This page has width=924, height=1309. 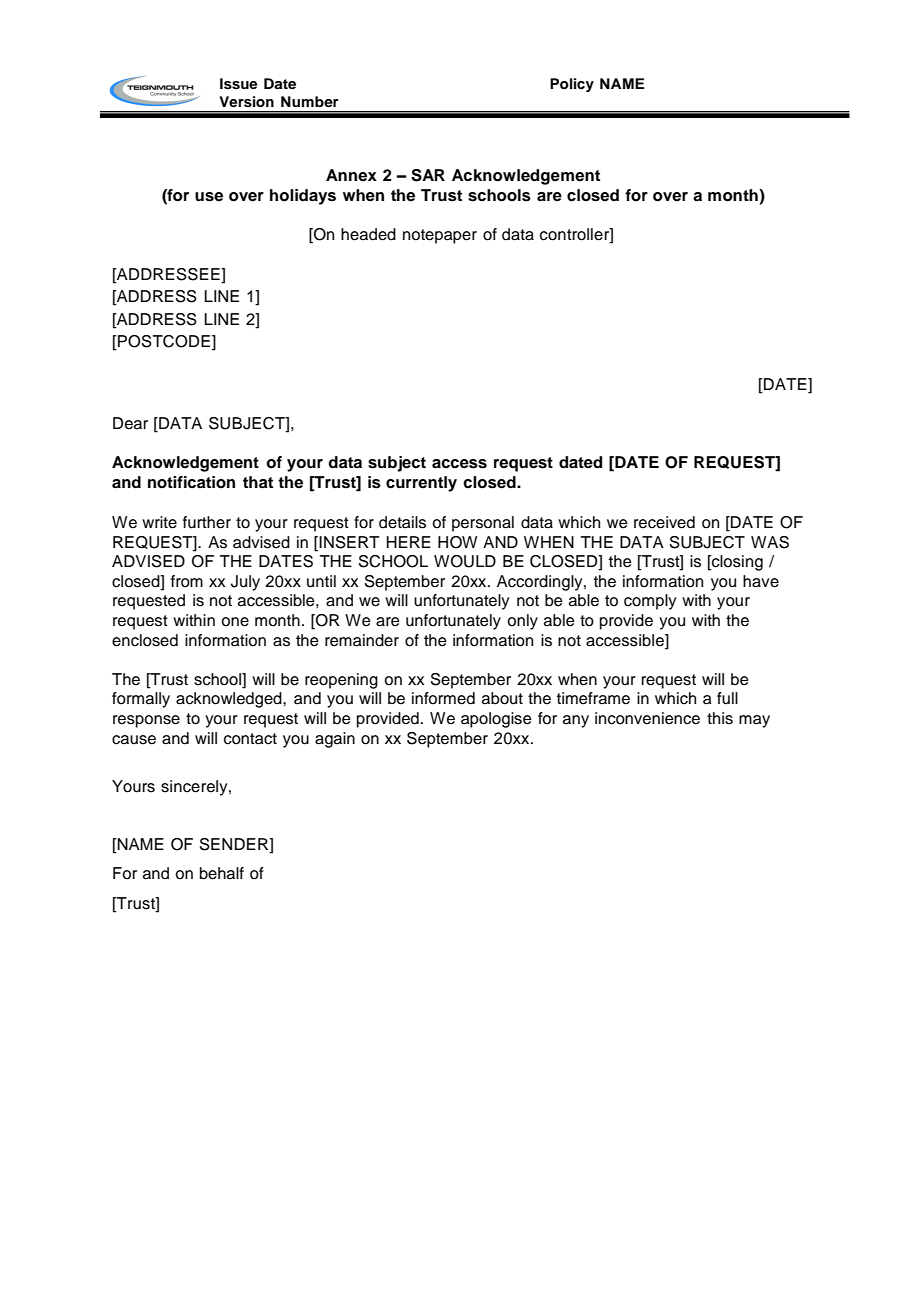 What do you see at coordinates (246, 102) in the page?
I see `Version` at bounding box center [246, 102].
